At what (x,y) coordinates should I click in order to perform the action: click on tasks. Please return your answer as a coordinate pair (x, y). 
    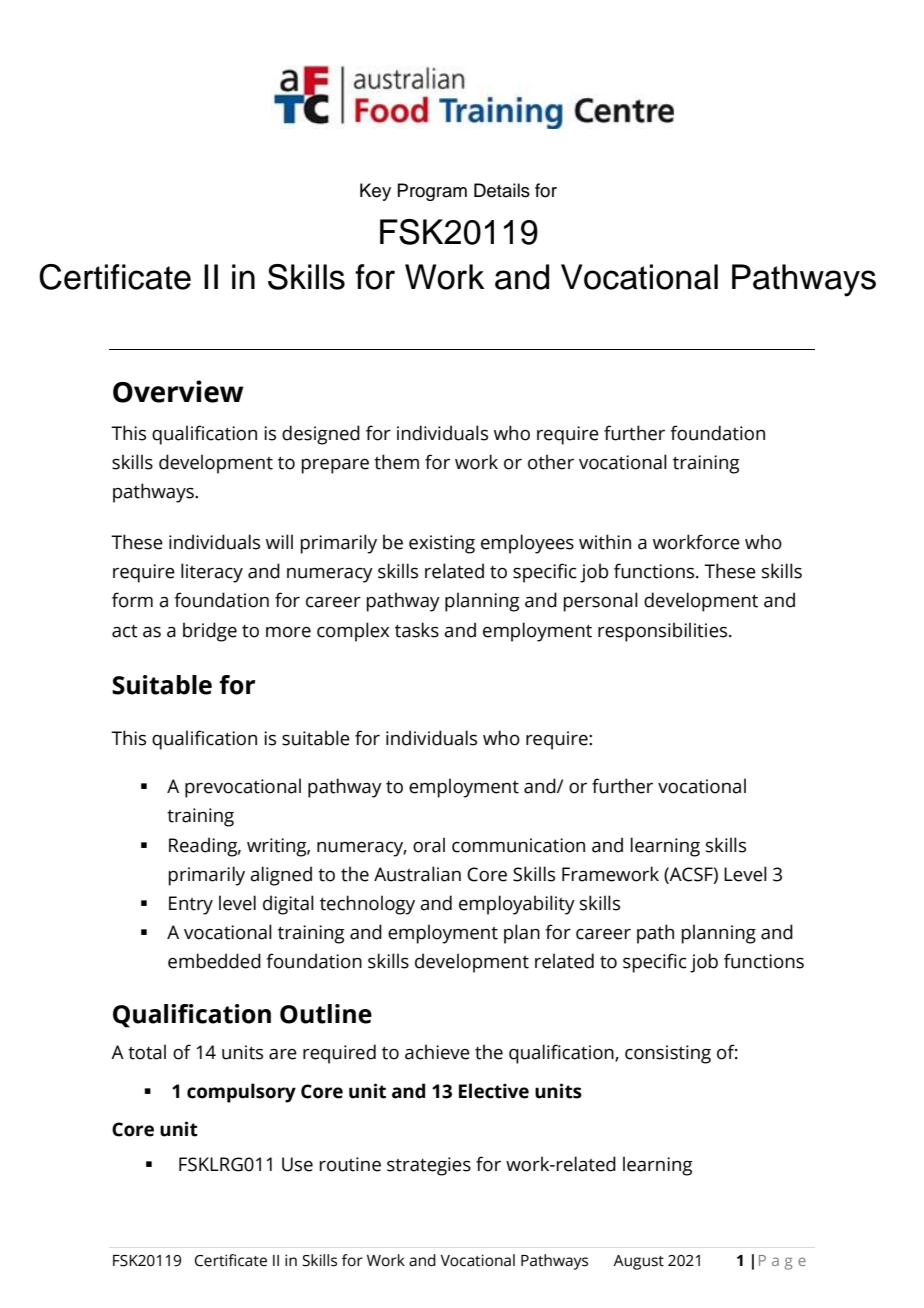
    Looking at the image, I should click on (417, 630).
